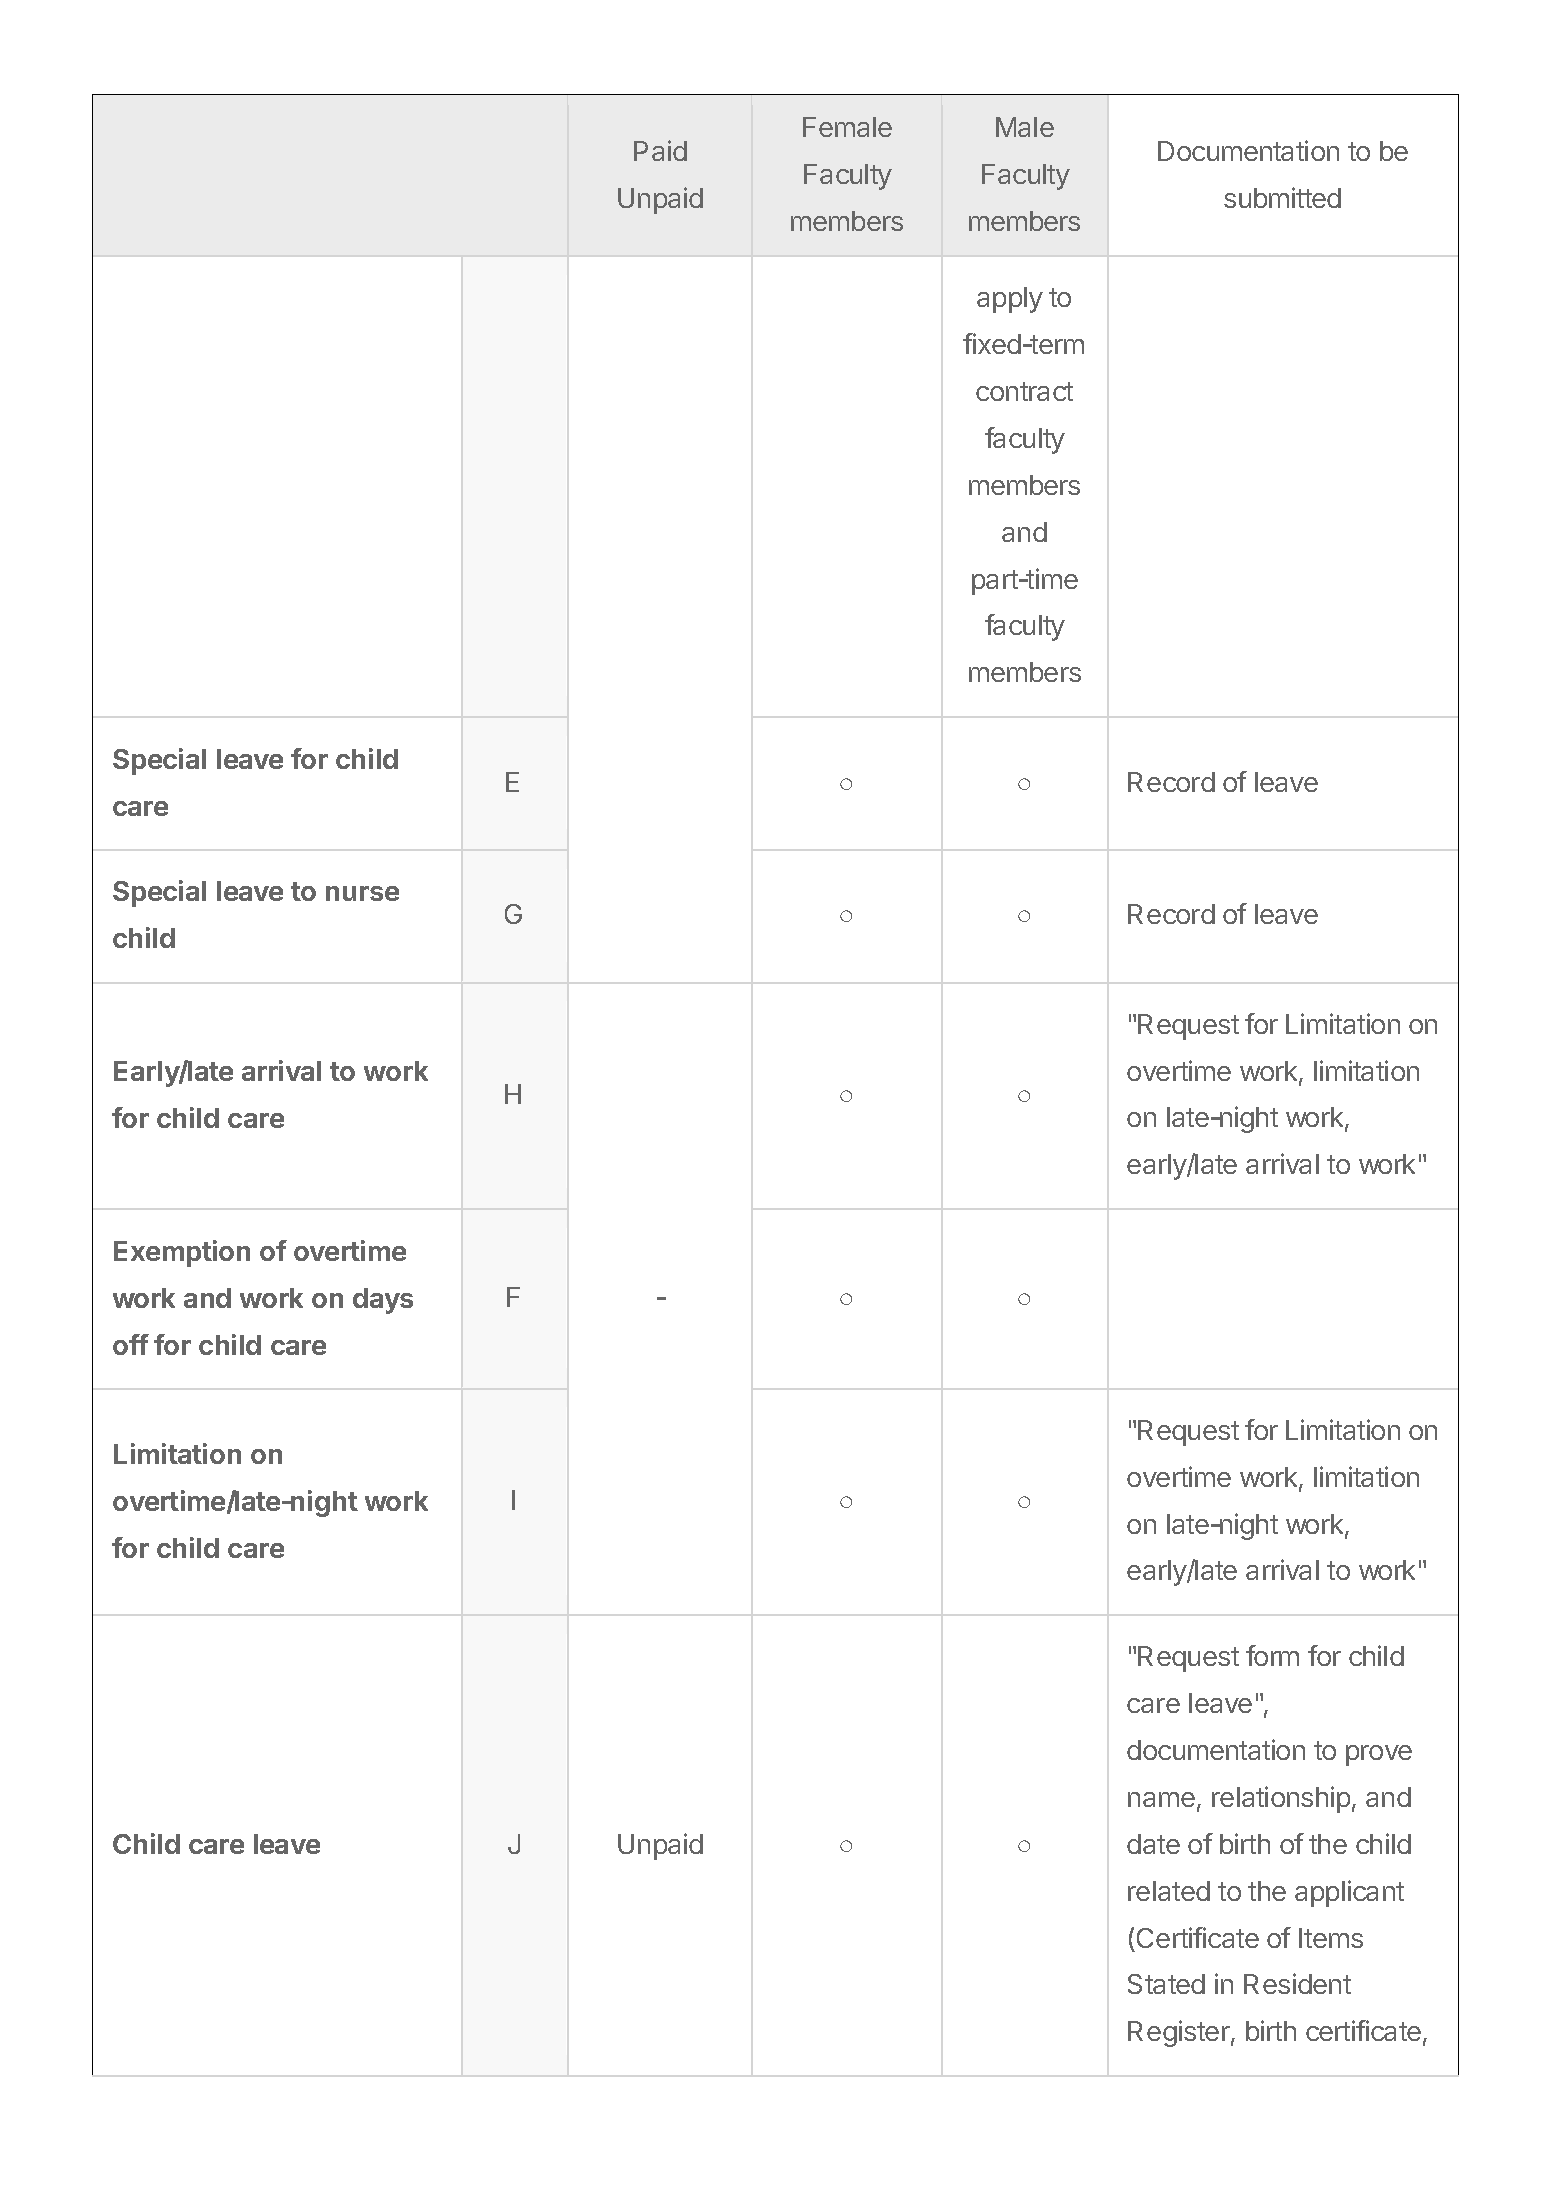 The height and width of the image is (2192, 1550). Describe the element at coordinates (383, 1301) in the image. I see `days` at that location.
